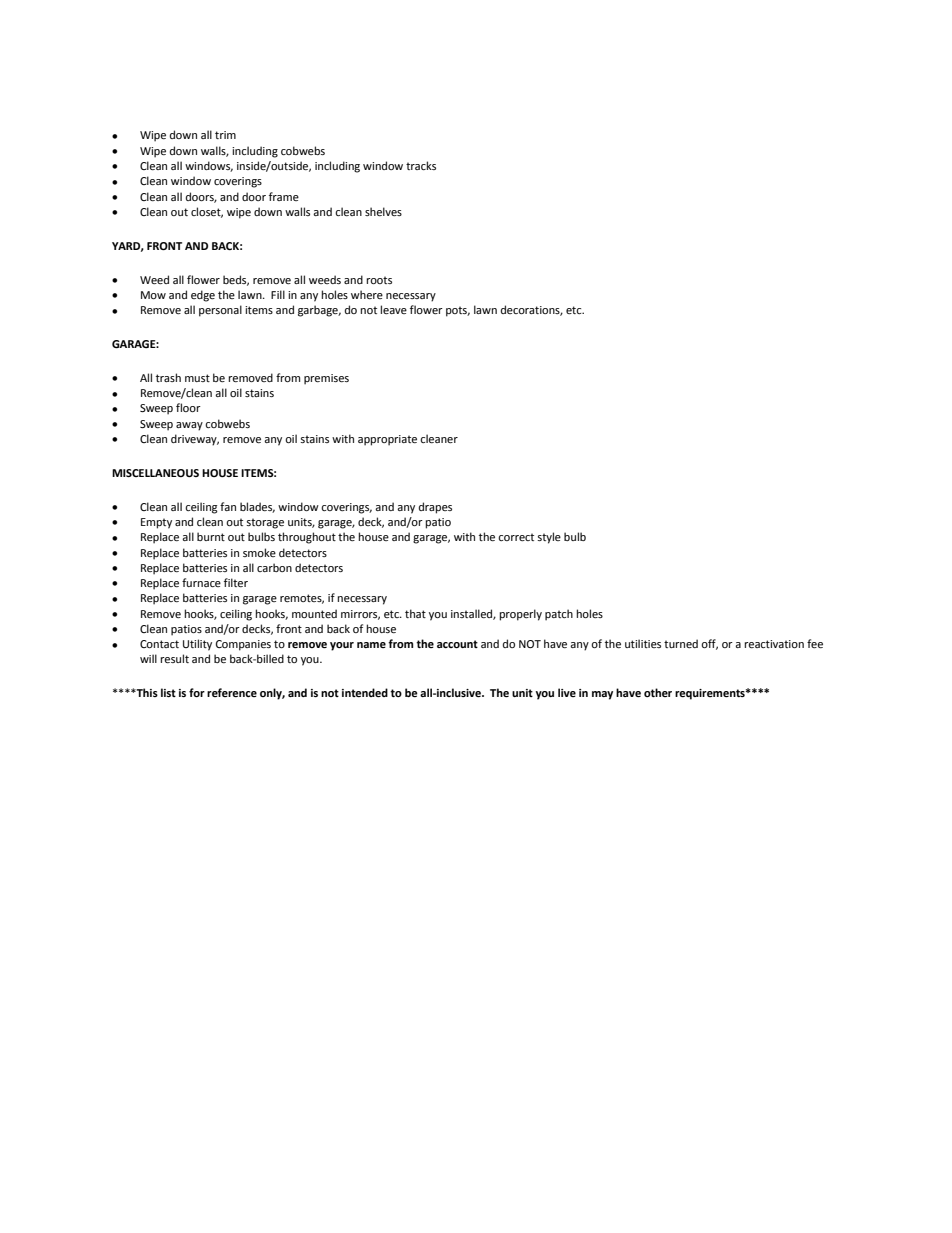 This screenshot has width=952, height=1233. I want to click on floor, so click(188, 407).
